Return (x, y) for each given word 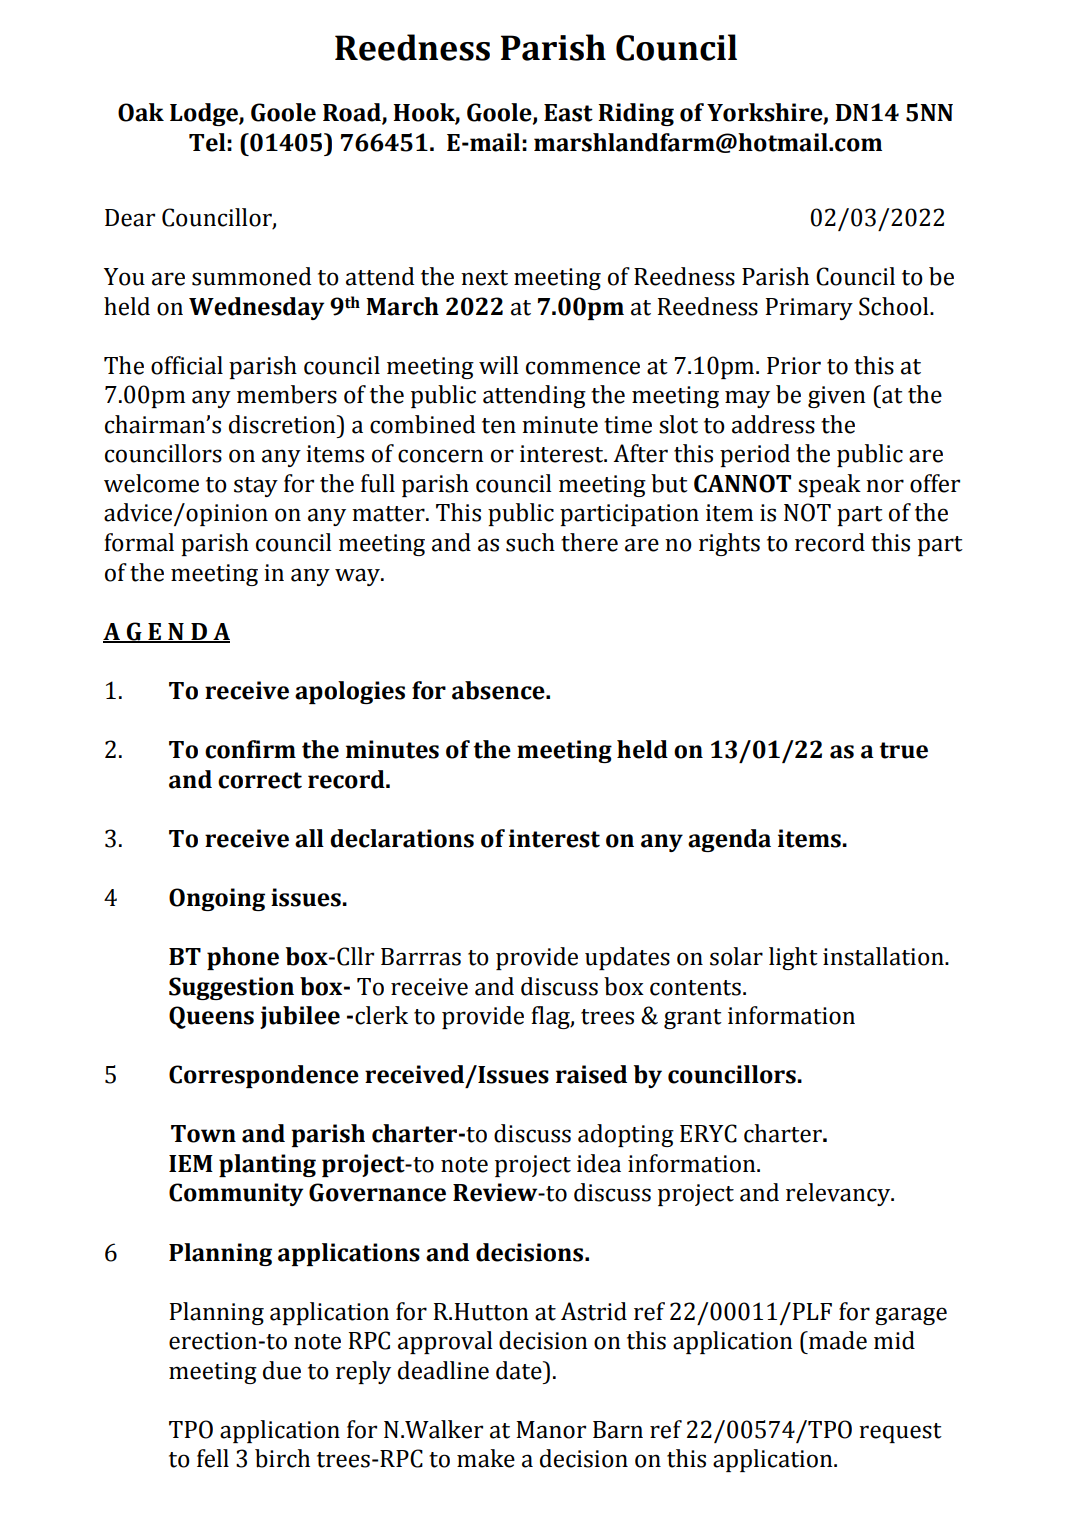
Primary (809, 309)
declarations (402, 838)
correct (260, 780)
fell (213, 1458)
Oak (141, 112)
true (904, 750)
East (568, 113)
